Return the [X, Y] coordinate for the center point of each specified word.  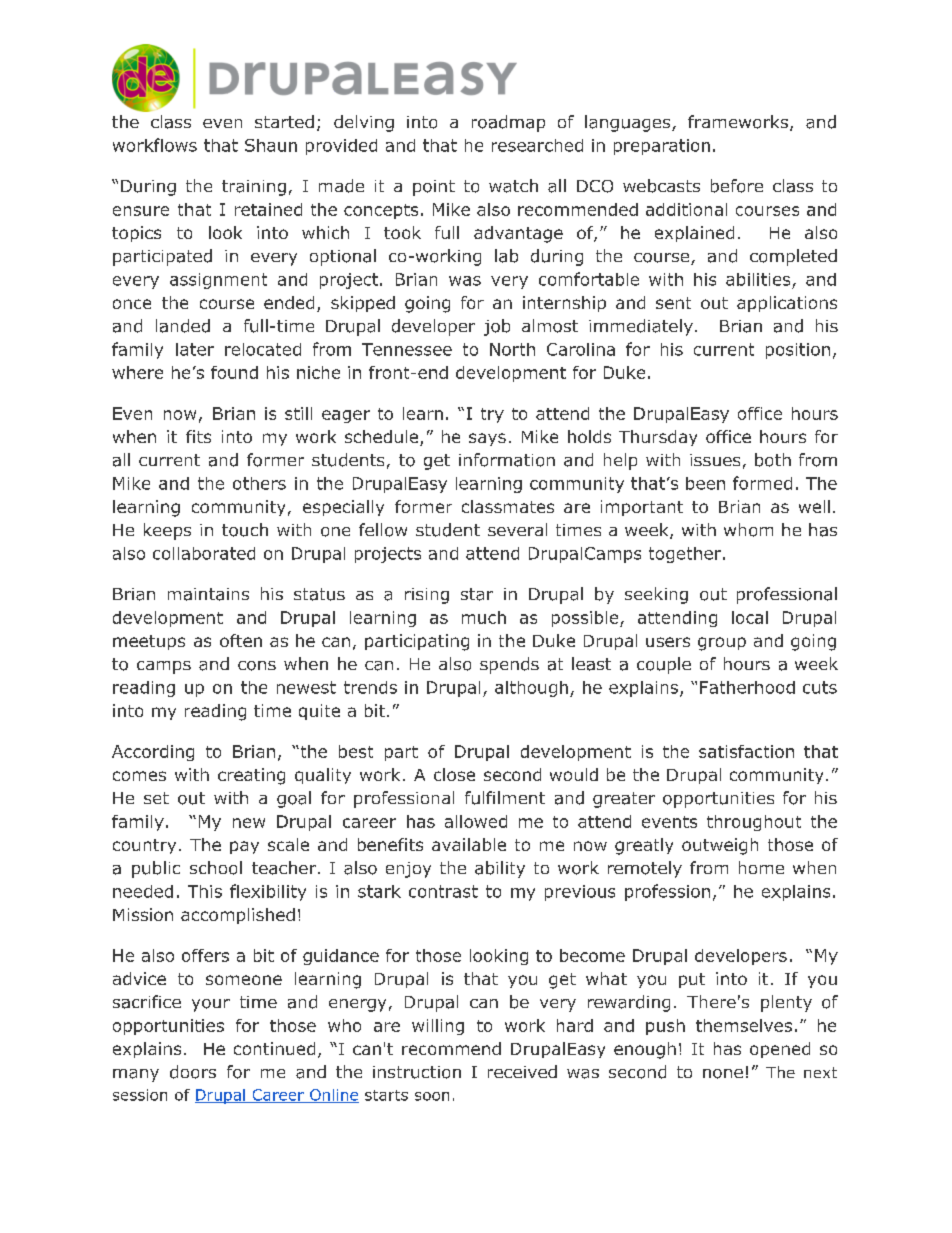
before [737, 186]
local [750, 617]
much [484, 617]
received [522, 1071]
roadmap [508, 123]
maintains [208, 594]
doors [193, 1072]
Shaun [271, 145]
